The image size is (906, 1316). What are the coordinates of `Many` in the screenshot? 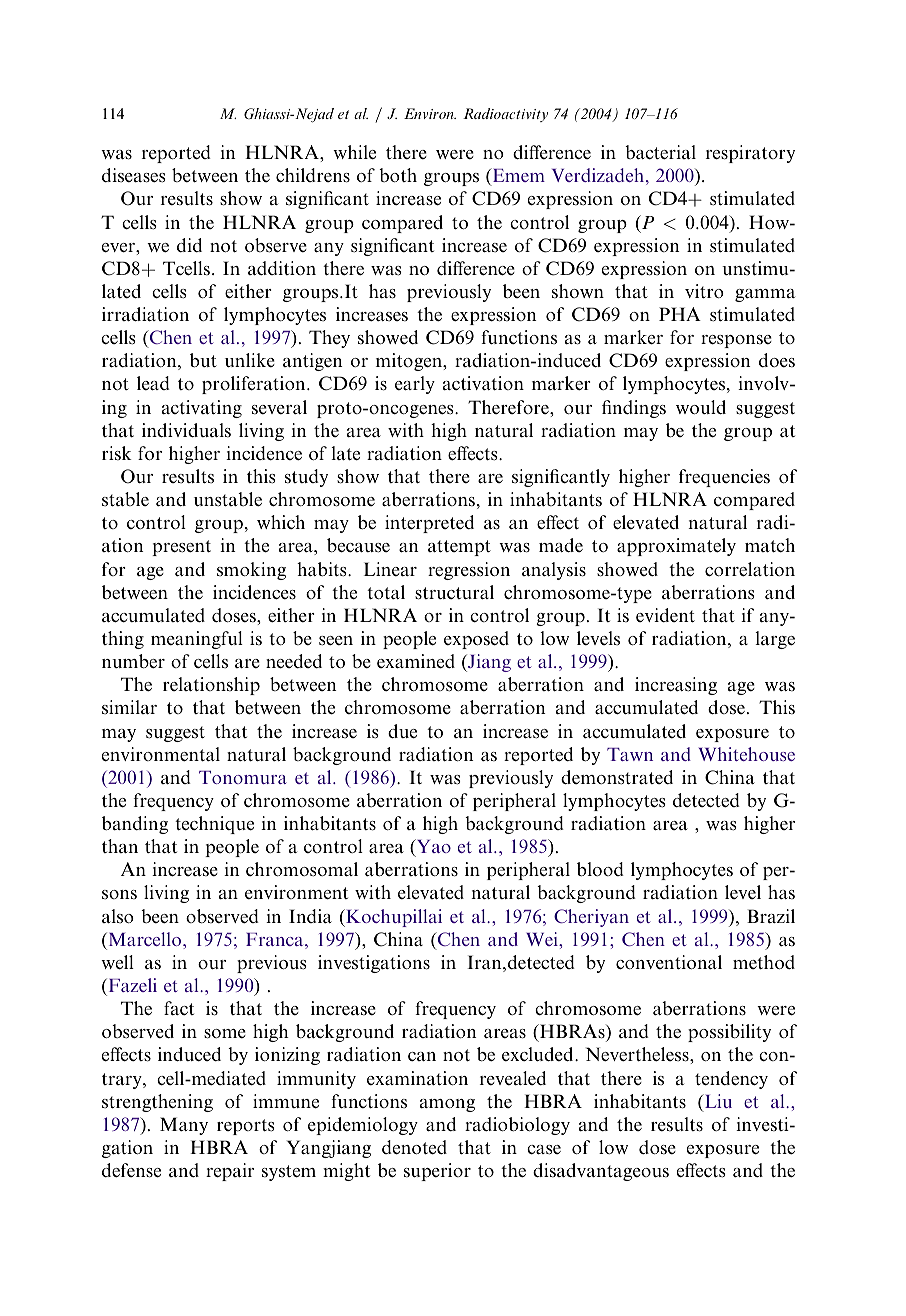 It's located at (184, 1126).
